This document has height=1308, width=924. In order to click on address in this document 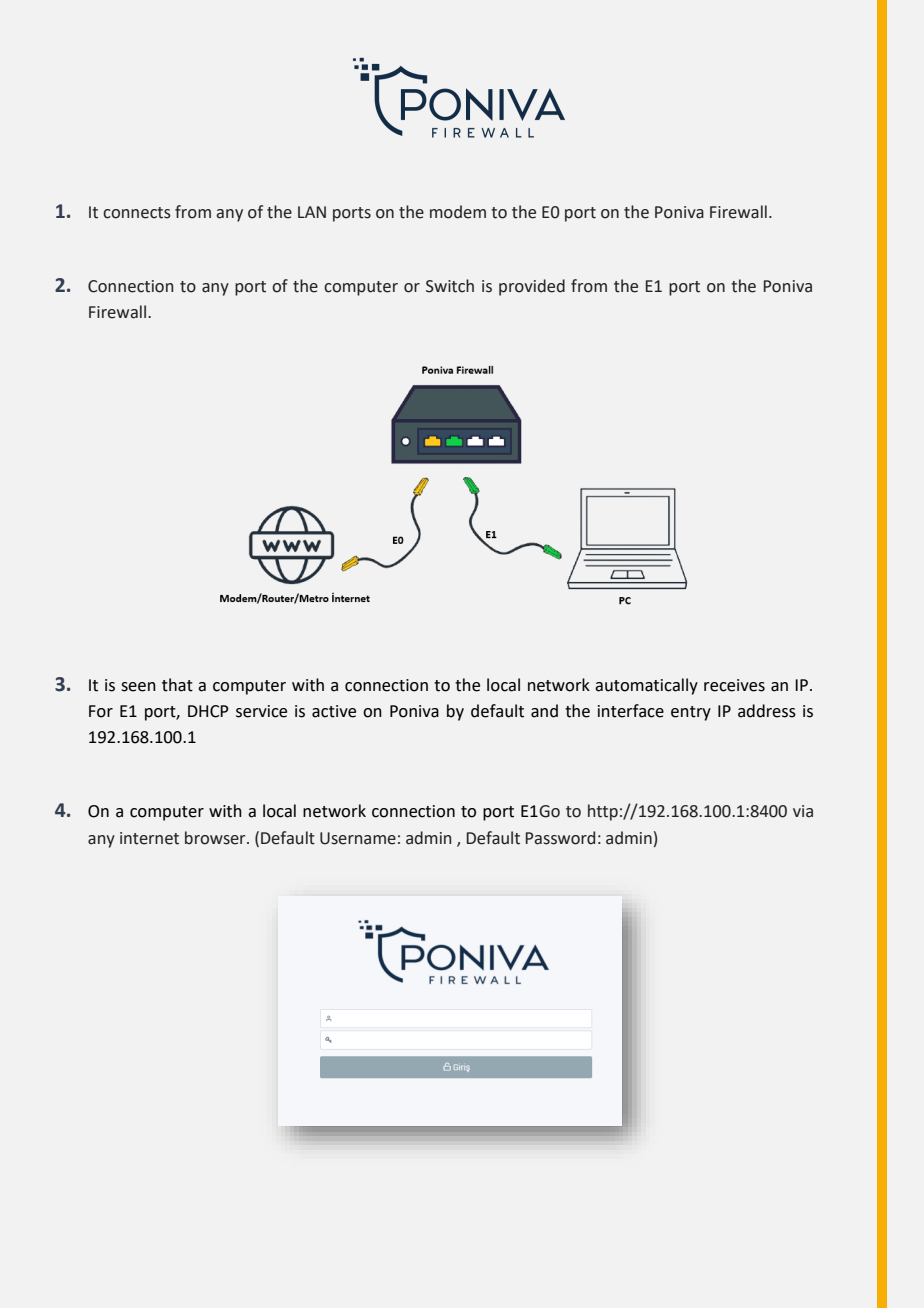, I will do `click(767, 711)`.
